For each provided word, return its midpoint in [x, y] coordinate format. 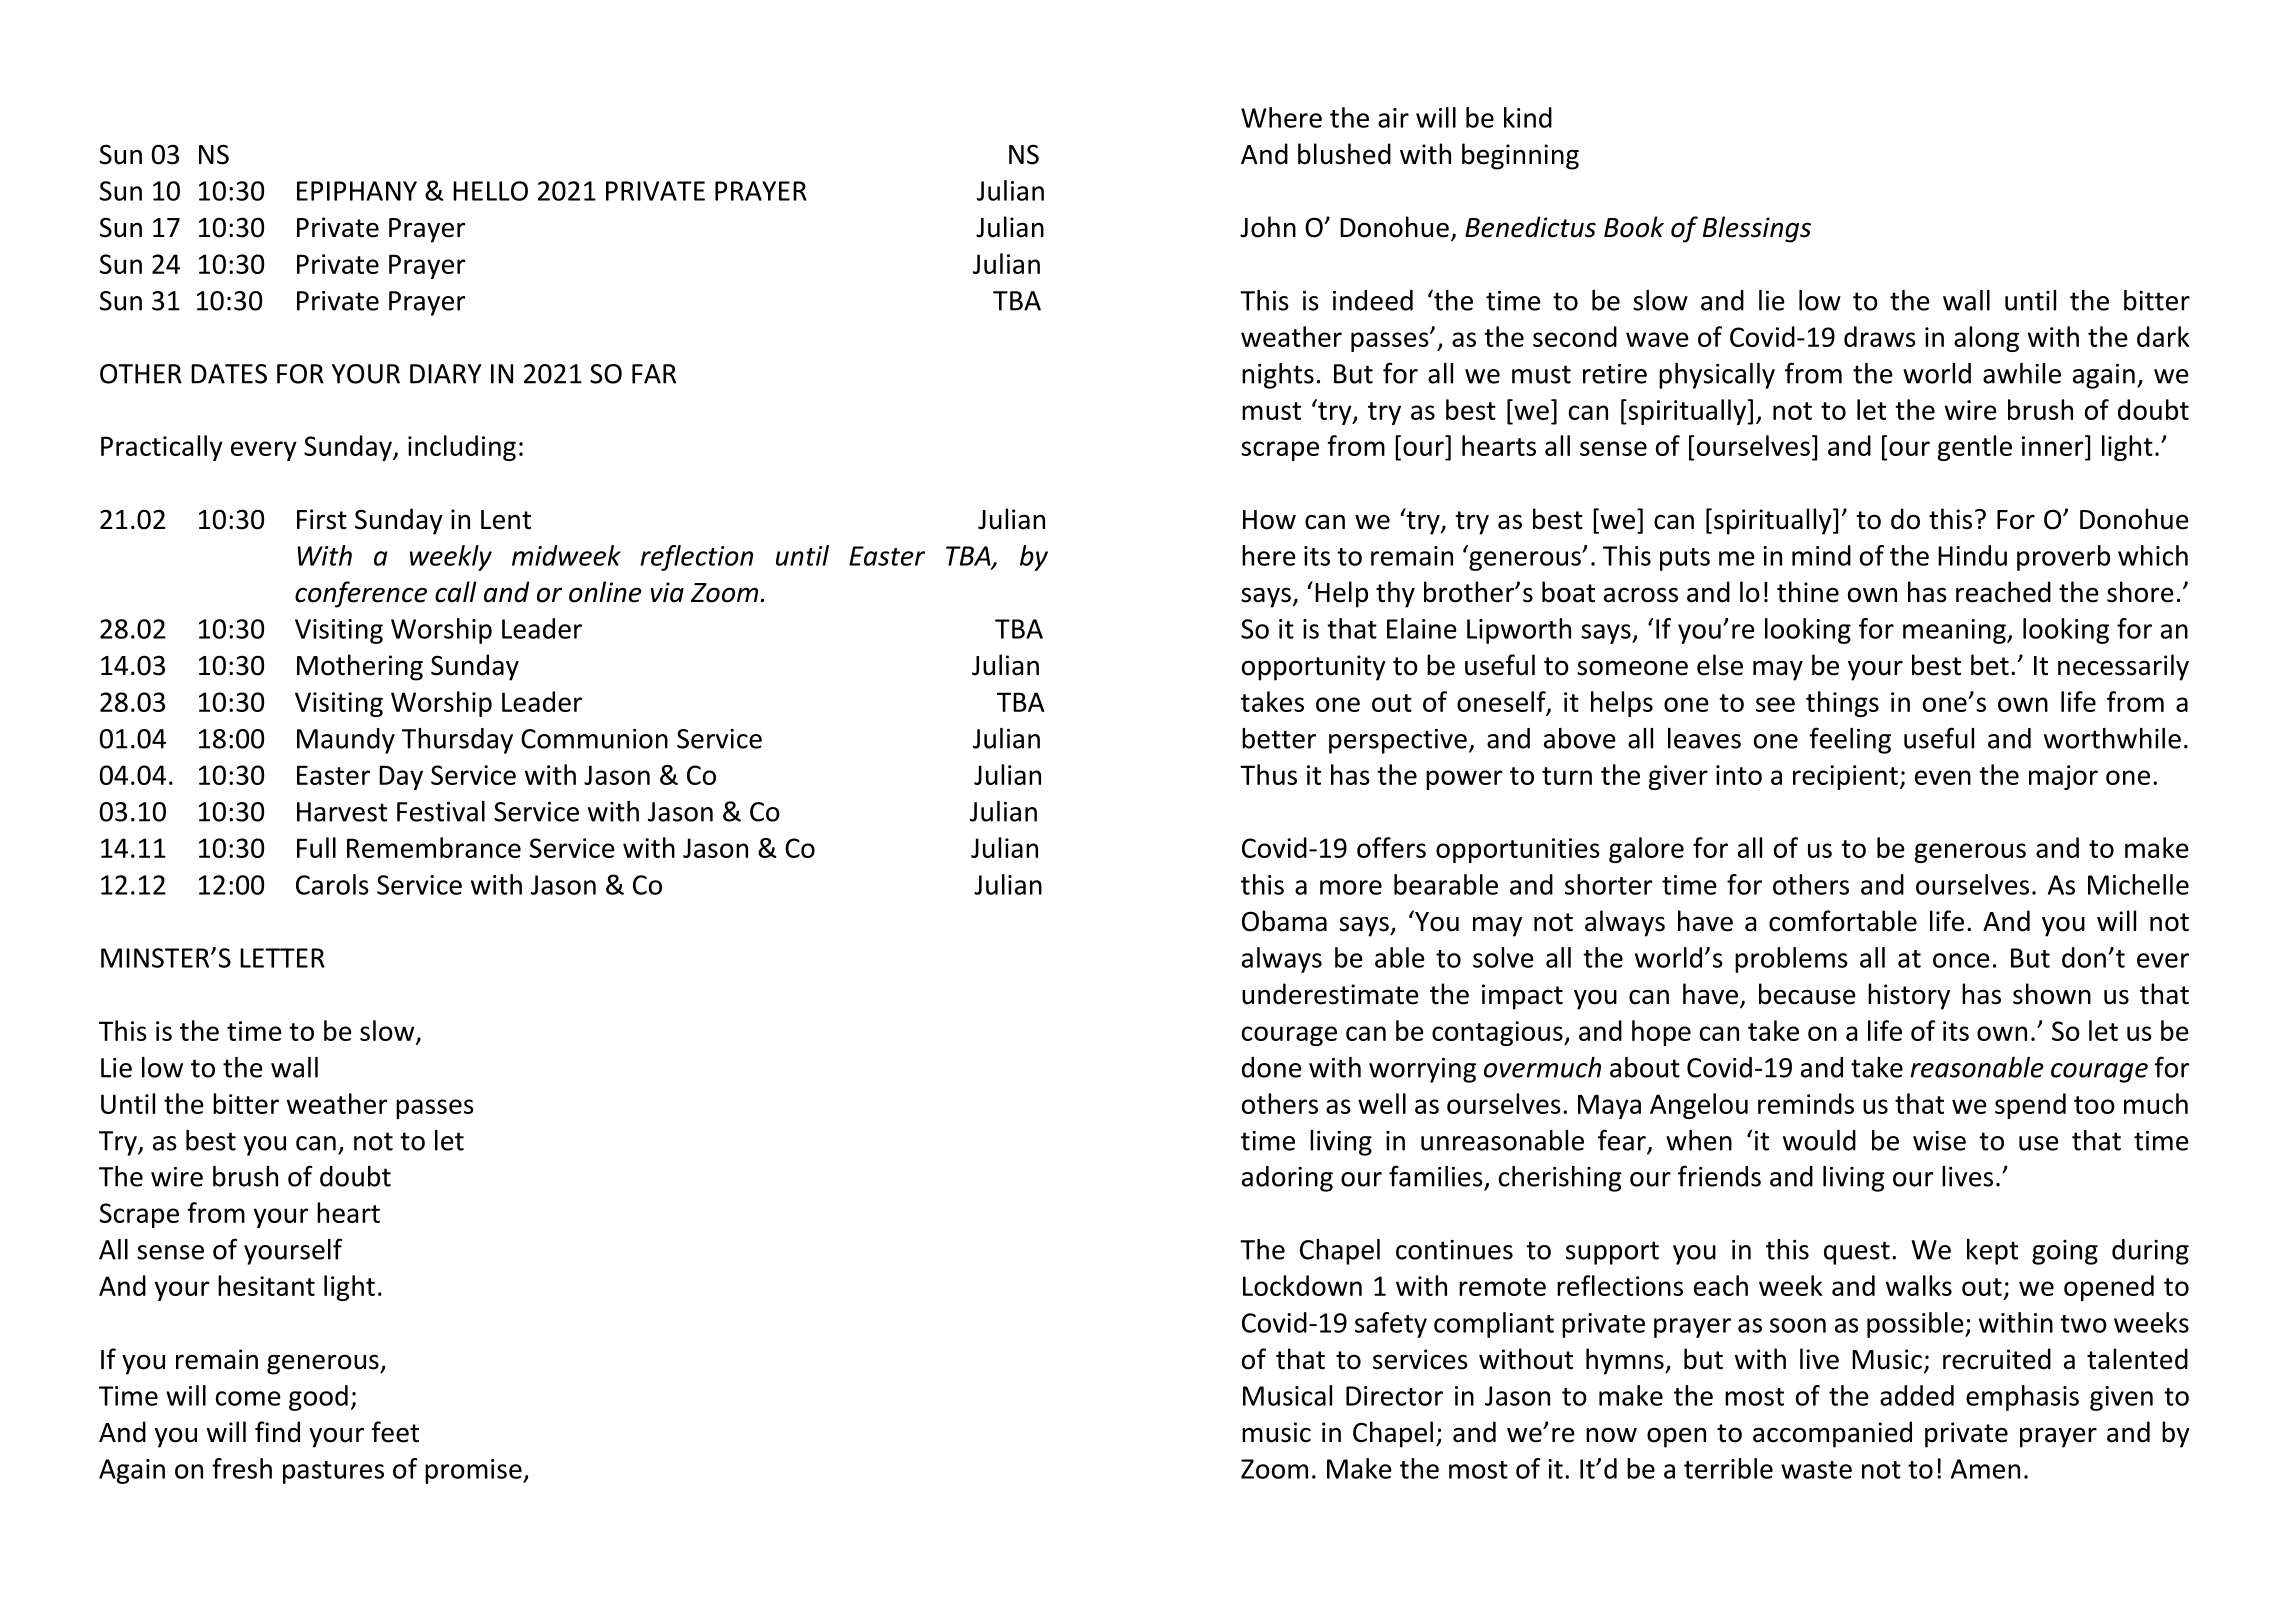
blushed [1344, 154]
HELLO [490, 191]
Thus [1268, 774]
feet [395, 1432]
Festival [441, 811]
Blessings [1757, 229]
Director [1394, 1396]
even [1943, 777]
